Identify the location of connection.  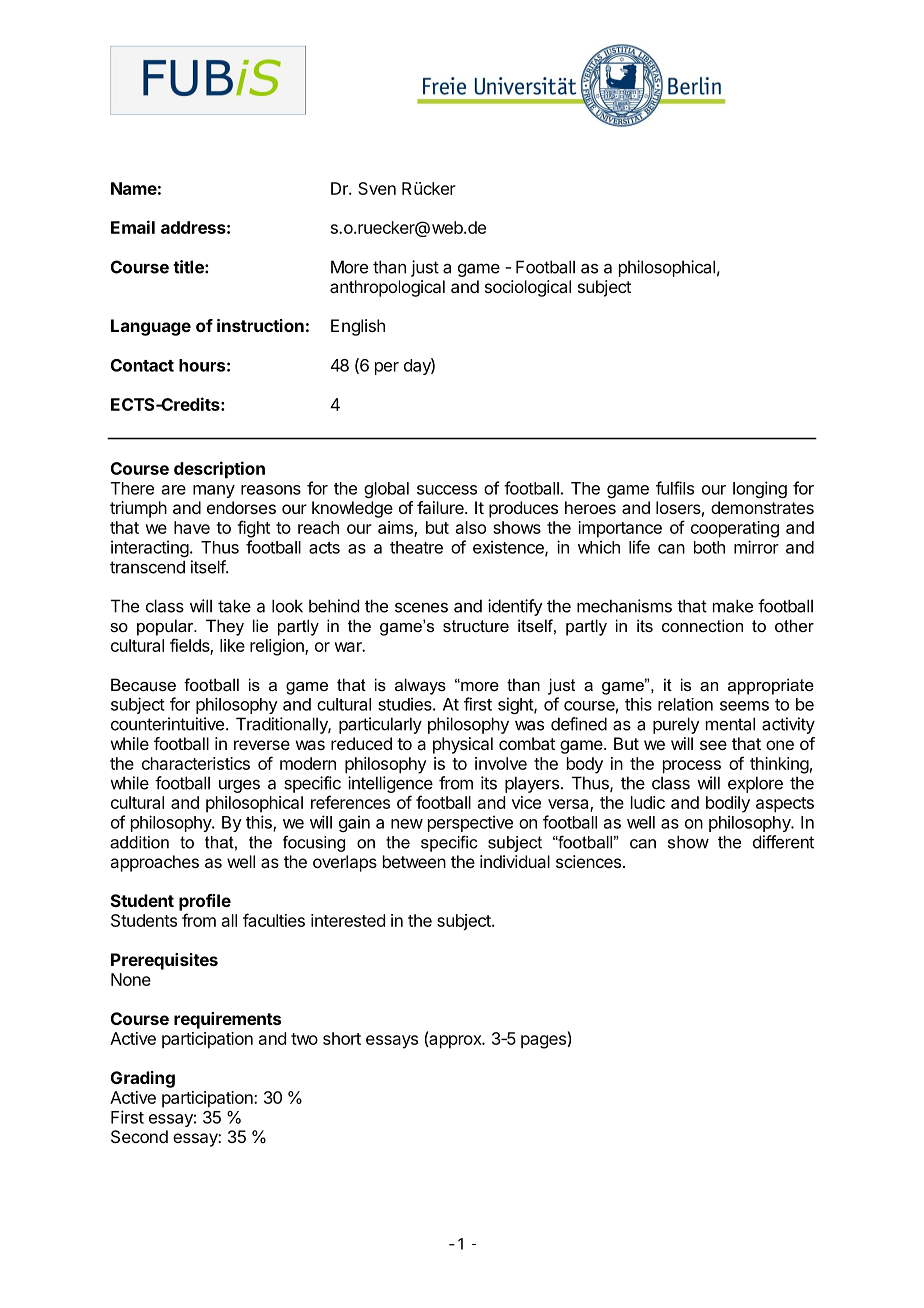
(702, 625).
